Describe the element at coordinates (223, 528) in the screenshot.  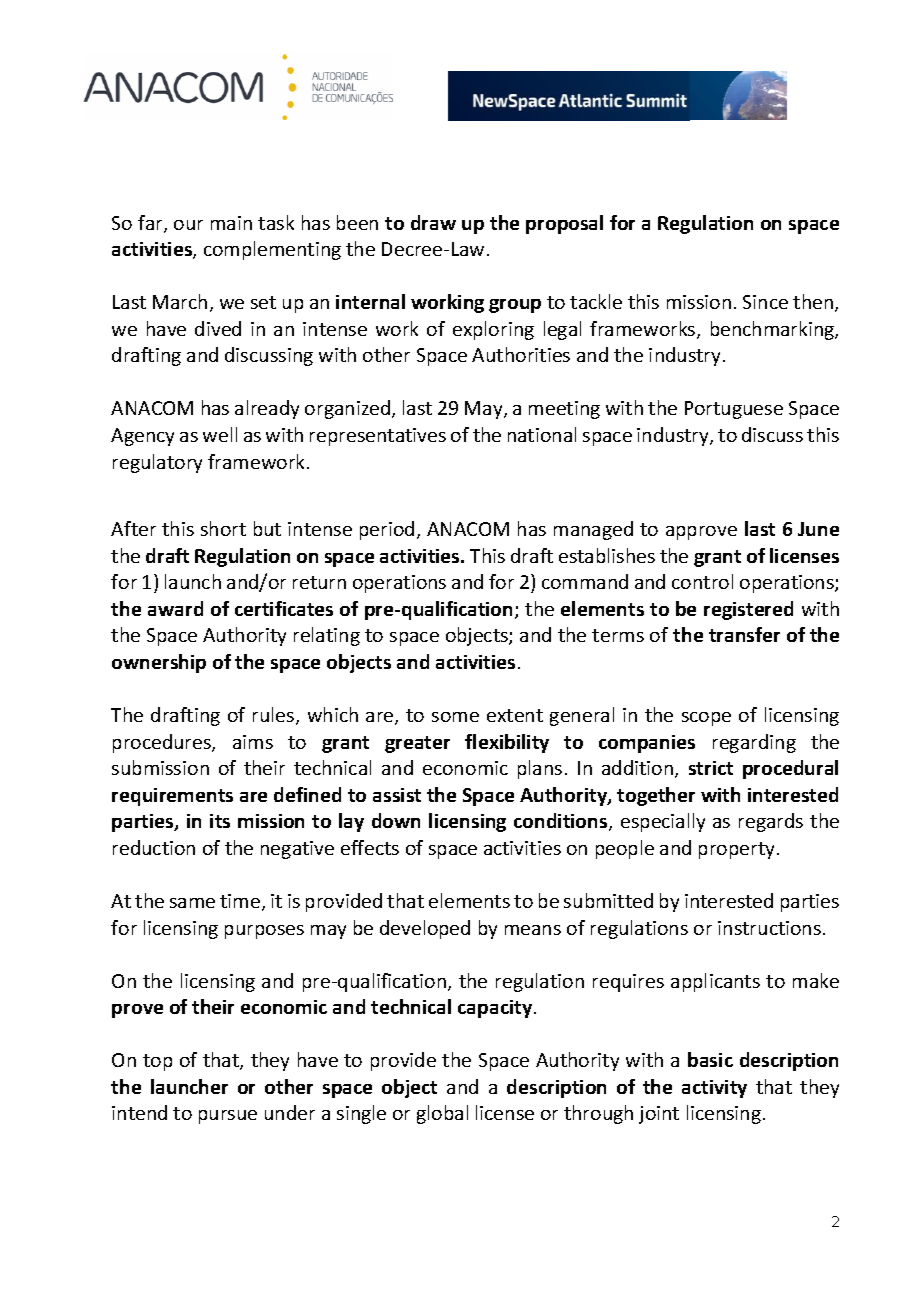
I see `short` at that location.
